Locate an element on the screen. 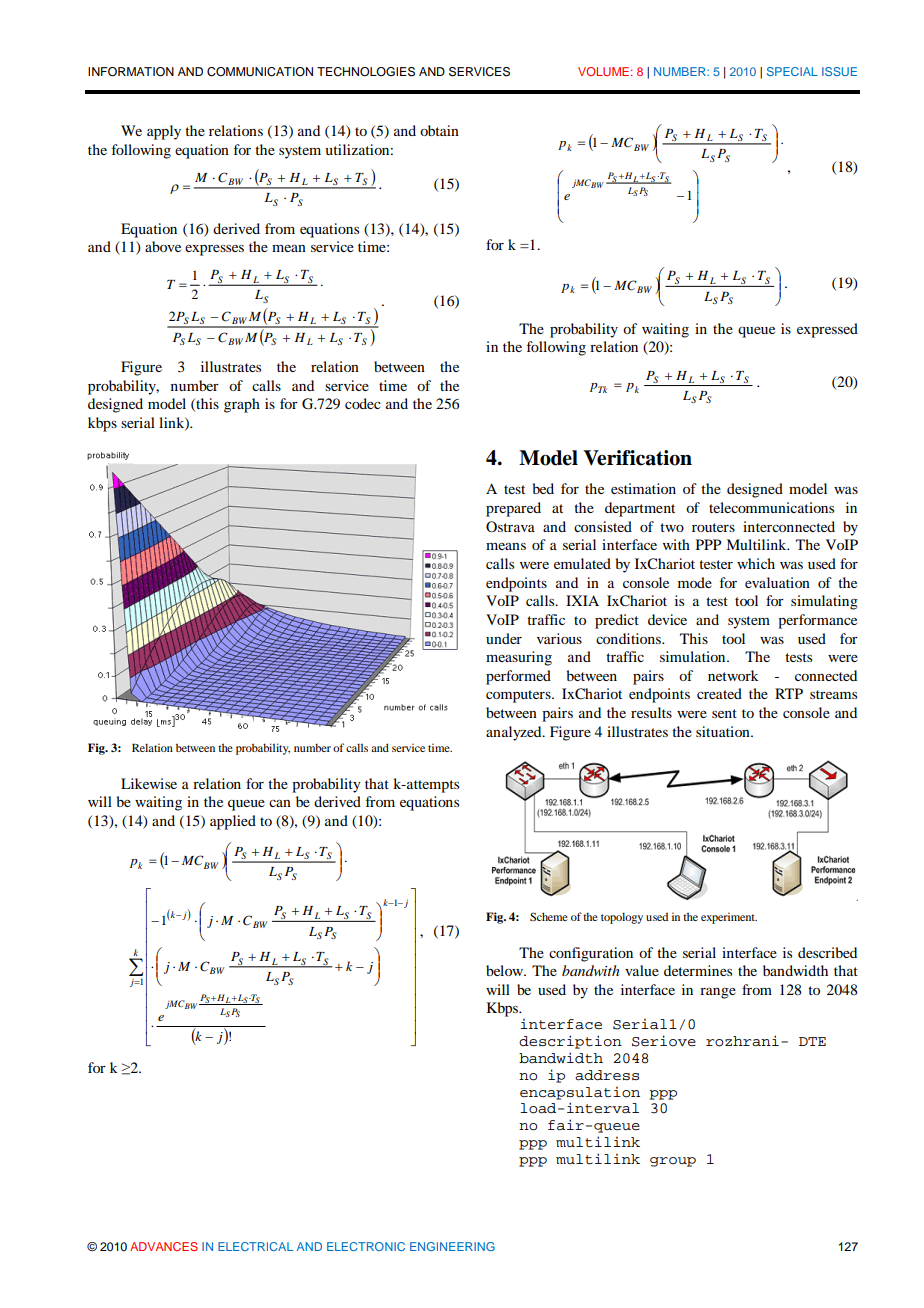 This screenshot has height=1308, width=924. Scheme is located at coordinates (549, 916).
